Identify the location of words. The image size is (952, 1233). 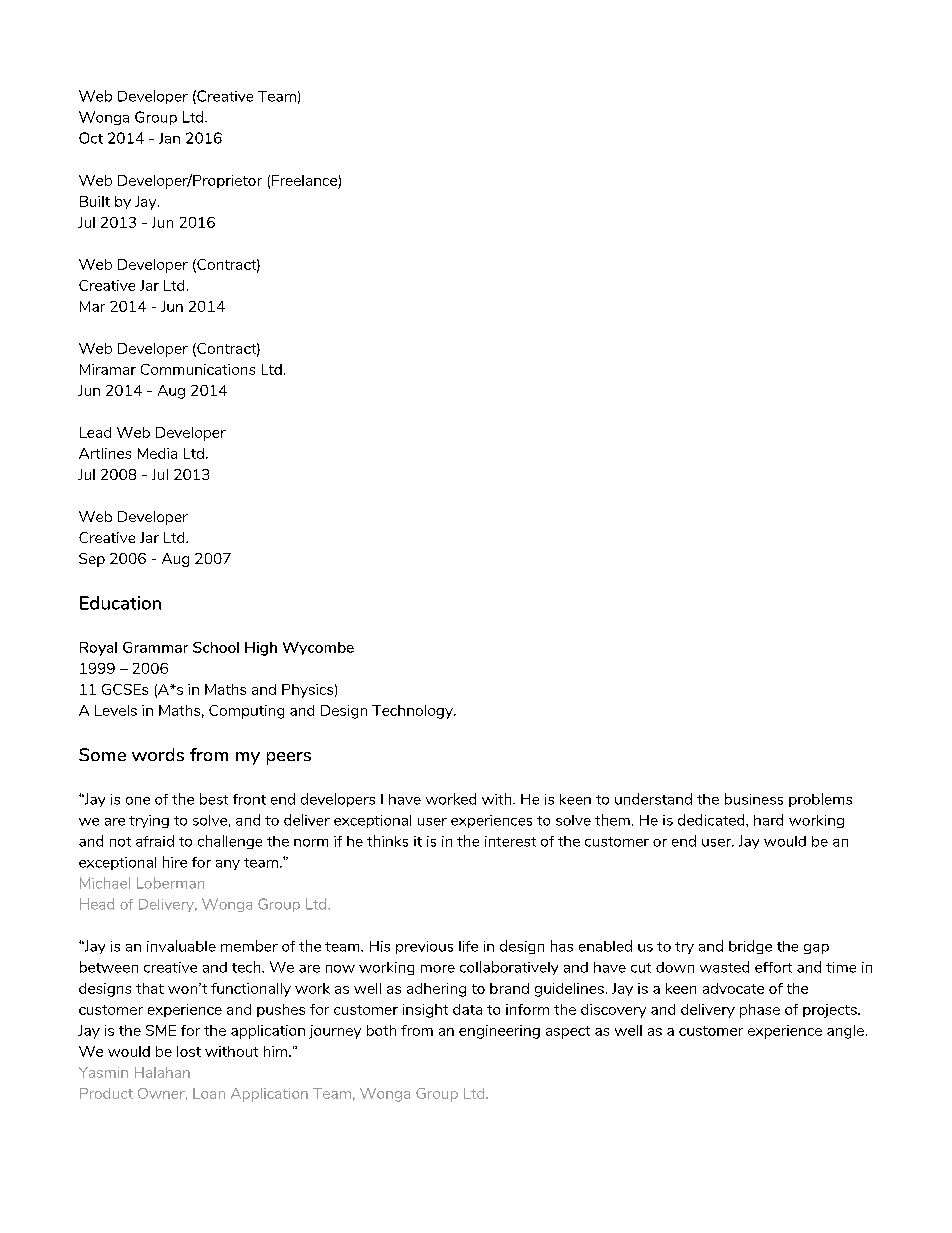
(158, 754).
